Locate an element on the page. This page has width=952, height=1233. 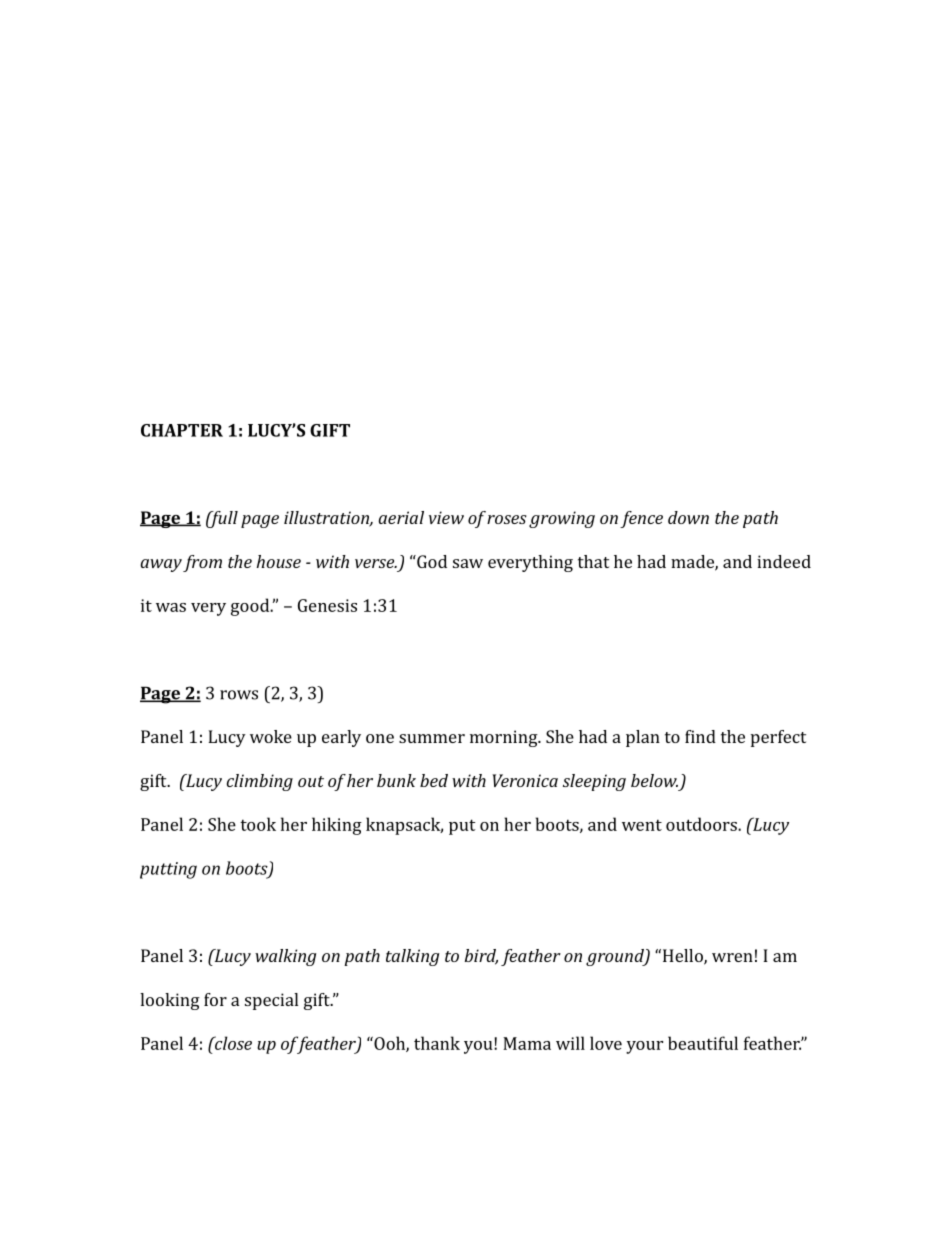
thank is located at coordinates (437, 1043).
